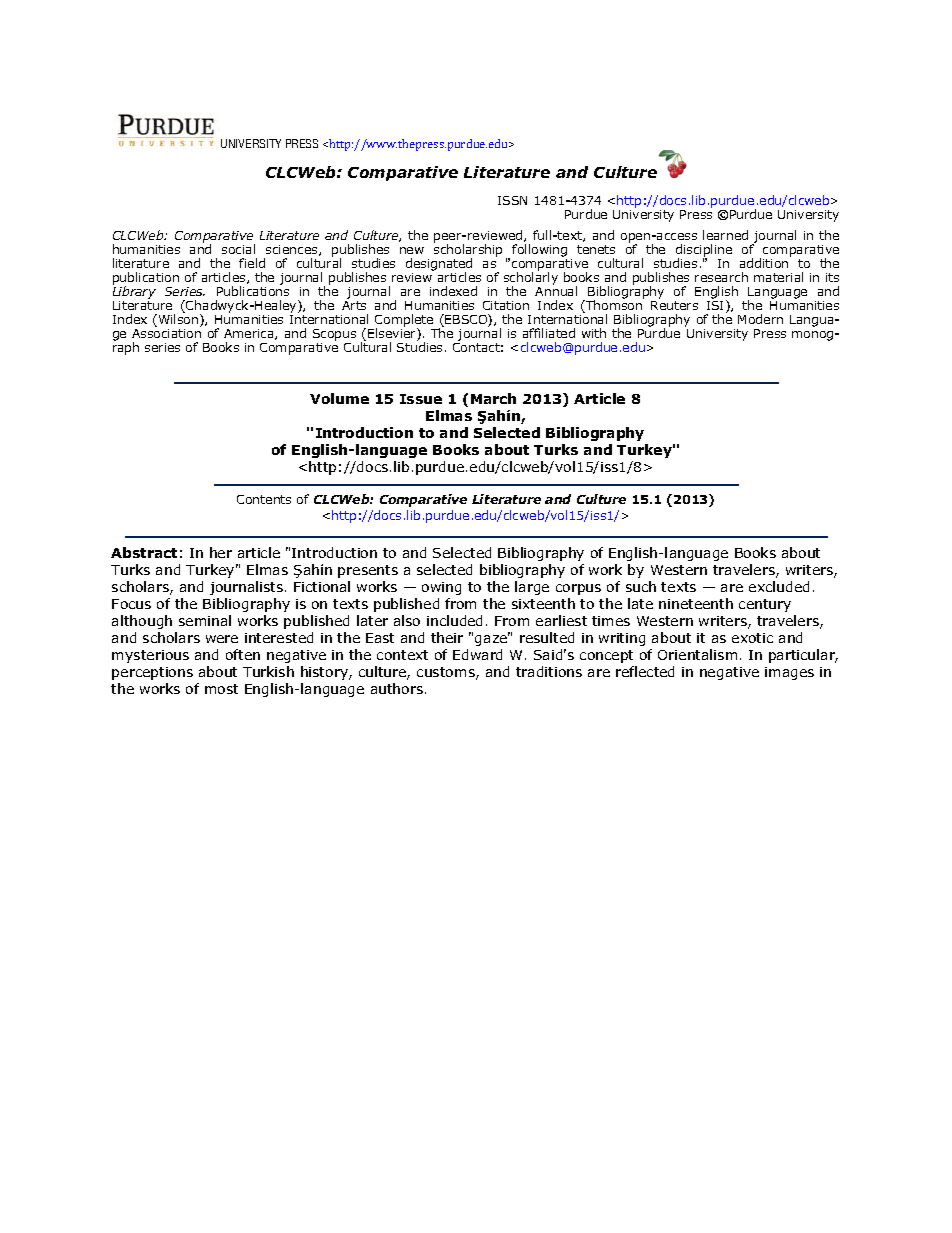 The image size is (952, 1233). Describe the element at coordinates (221, 689) in the screenshot. I see `most` at that location.
